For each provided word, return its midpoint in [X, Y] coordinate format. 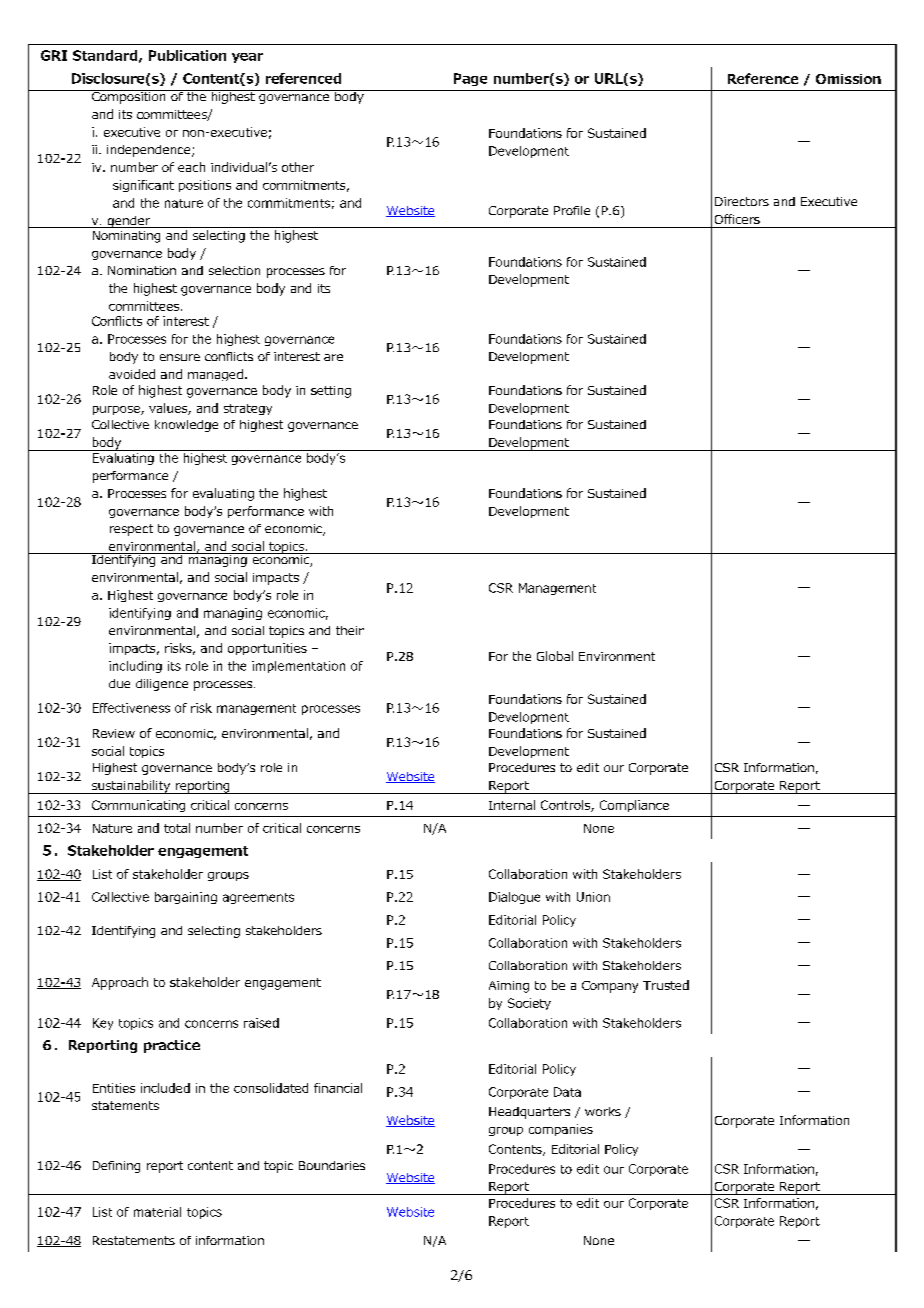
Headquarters [529, 1113]
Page [470, 79]
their [350, 630]
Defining [116, 1167]
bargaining [186, 898]
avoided [132, 374]
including [135, 667]
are [333, 357]
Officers [737, 219]
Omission [848, 79]
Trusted [666, 985]
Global [555, 656]
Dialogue [514, 898]
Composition [129, 97]
